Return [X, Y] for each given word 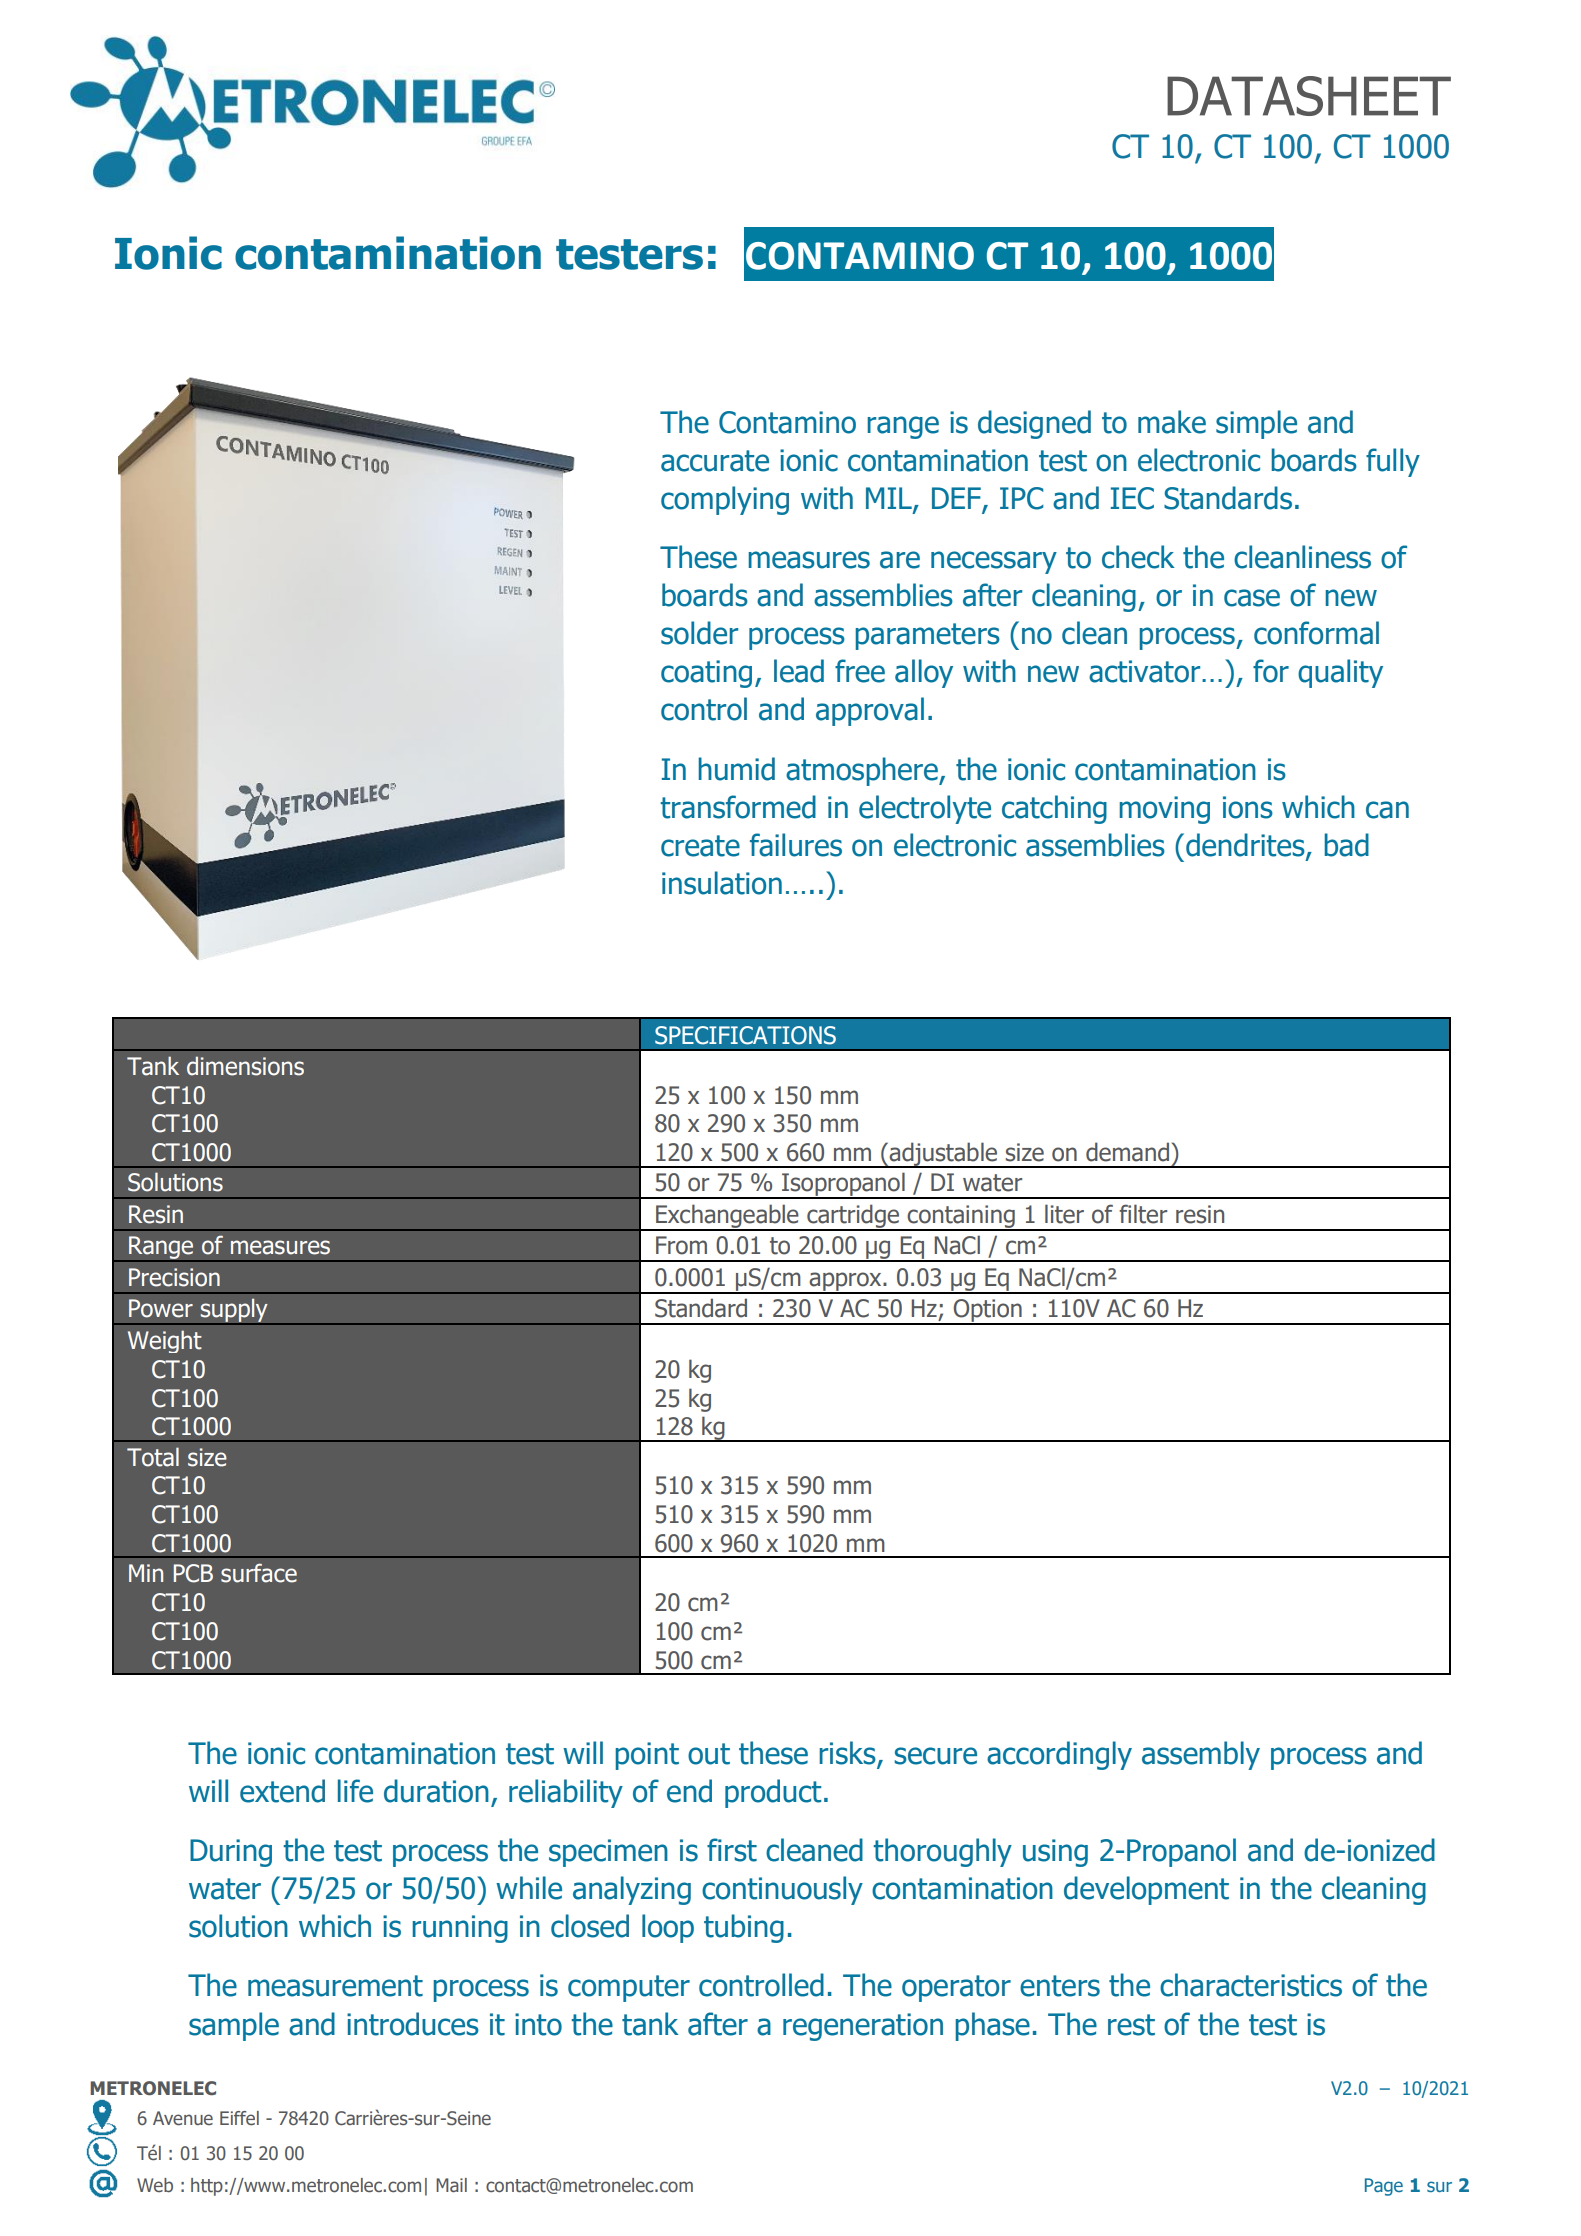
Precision [174, 1277]
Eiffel [239, 2118]
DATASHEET [1309, 96]
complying [725, 500]
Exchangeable [727, 1217]
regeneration [863, 2027]
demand [1127, 1152]
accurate [715, 461]
